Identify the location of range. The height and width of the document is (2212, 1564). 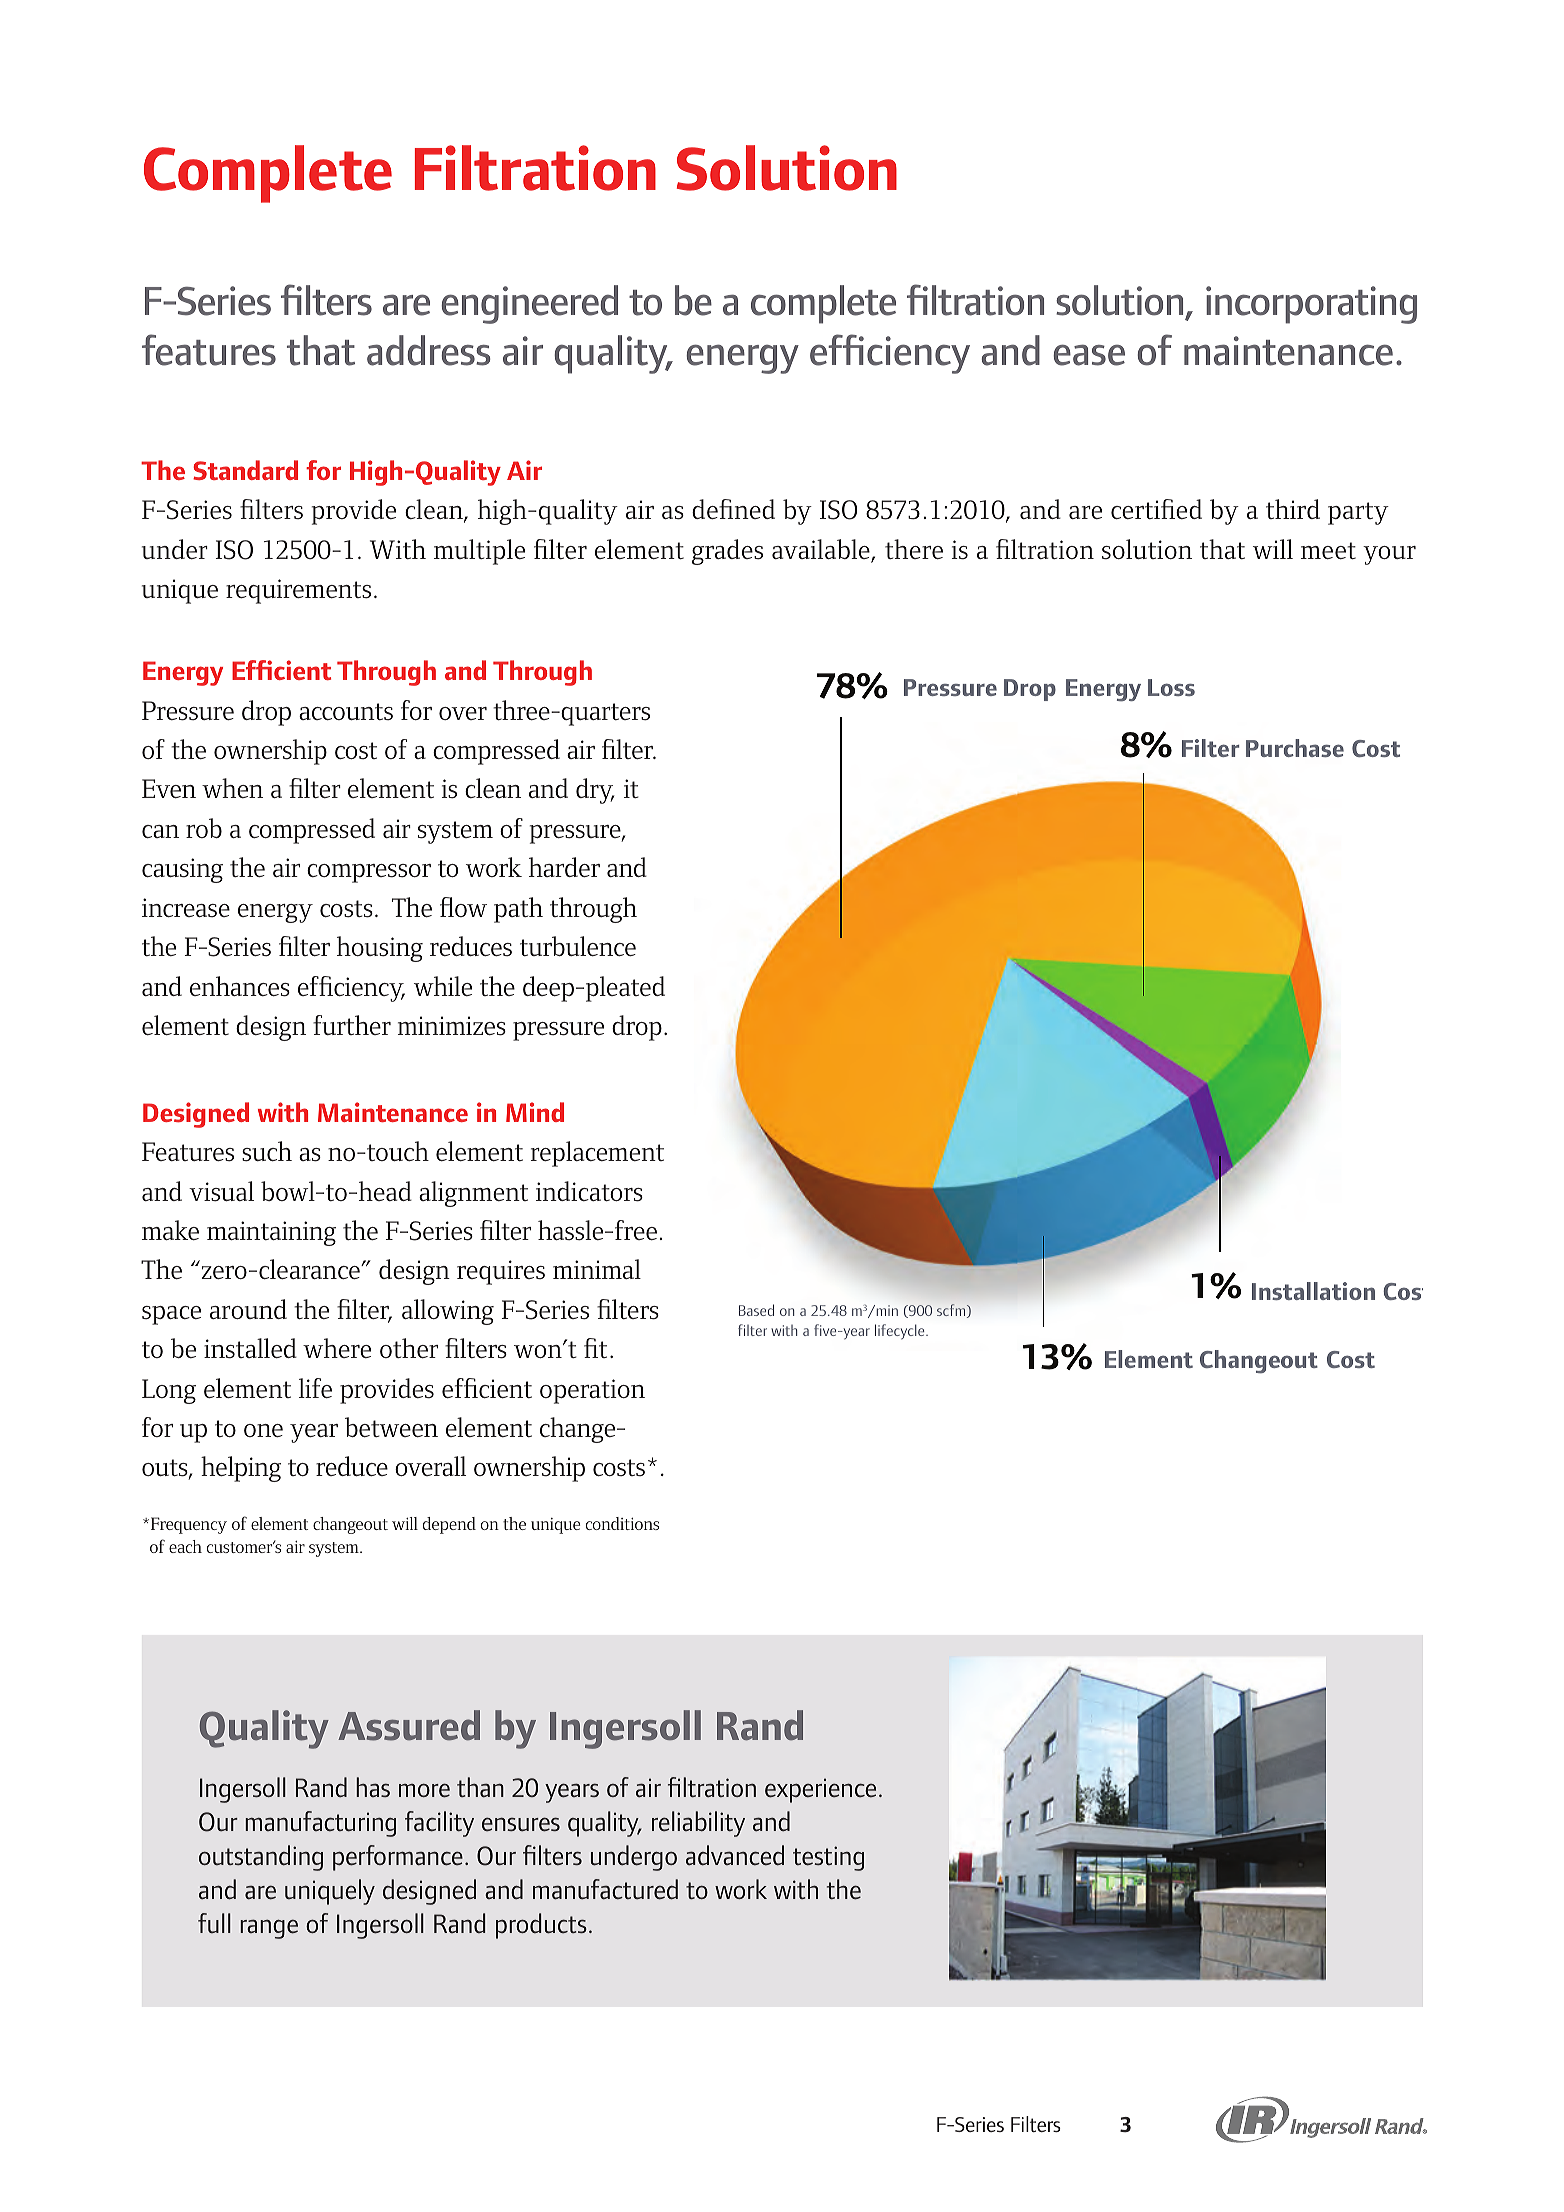
(269, 1929).
